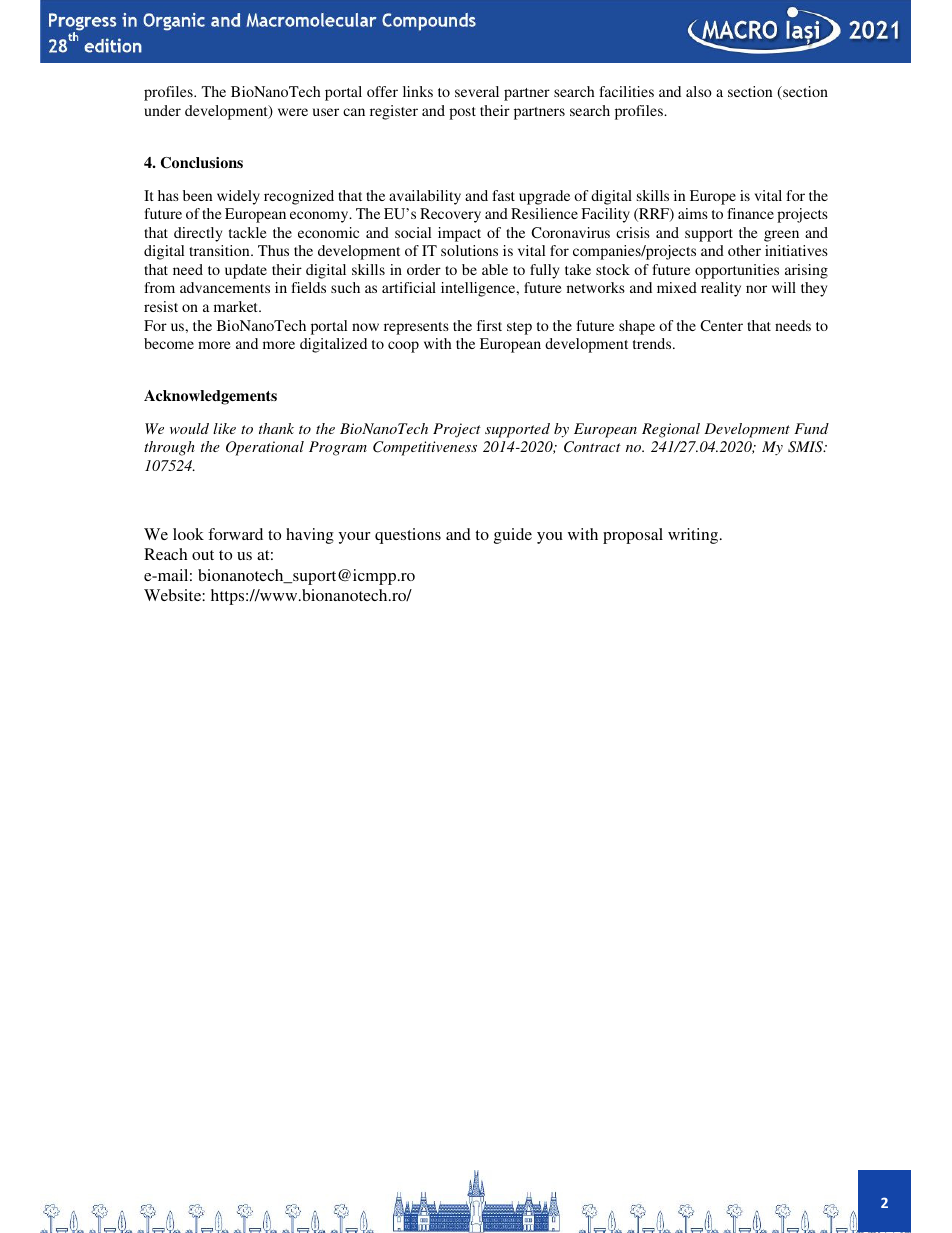 This screenshot has width=952, height=1233. Describe the element at coordinates (237, 306) in the screenshot. I see `market` at that location.
